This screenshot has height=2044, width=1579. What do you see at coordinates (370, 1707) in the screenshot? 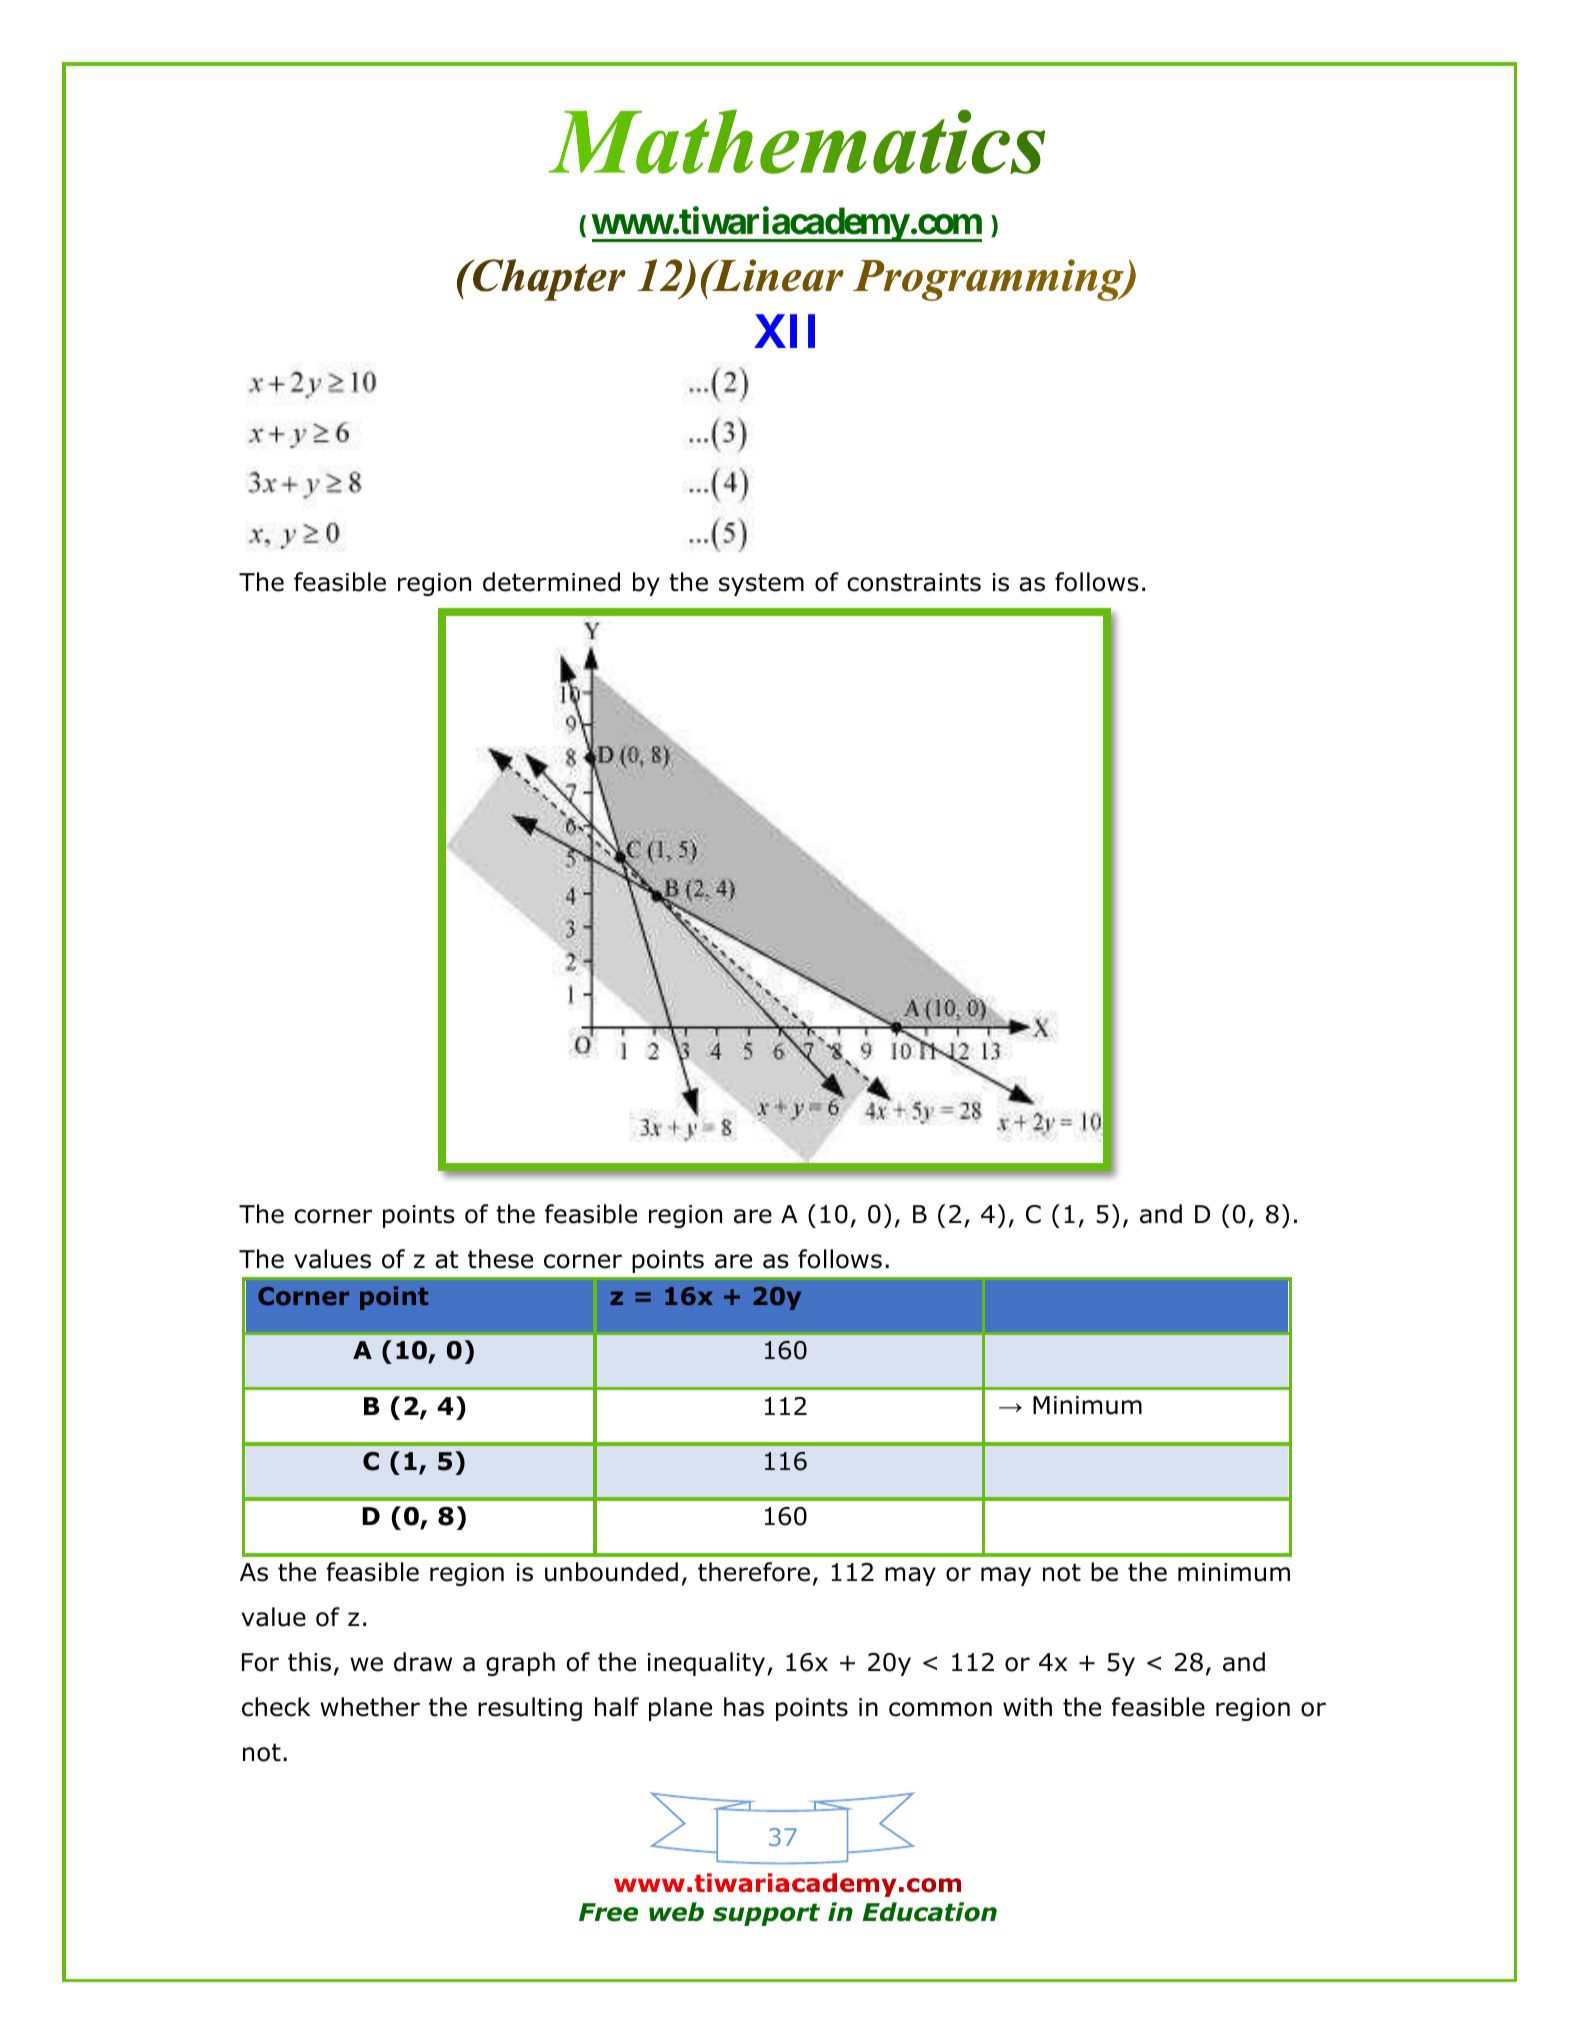
I see `whether` at bounding box center [370, 1707].
